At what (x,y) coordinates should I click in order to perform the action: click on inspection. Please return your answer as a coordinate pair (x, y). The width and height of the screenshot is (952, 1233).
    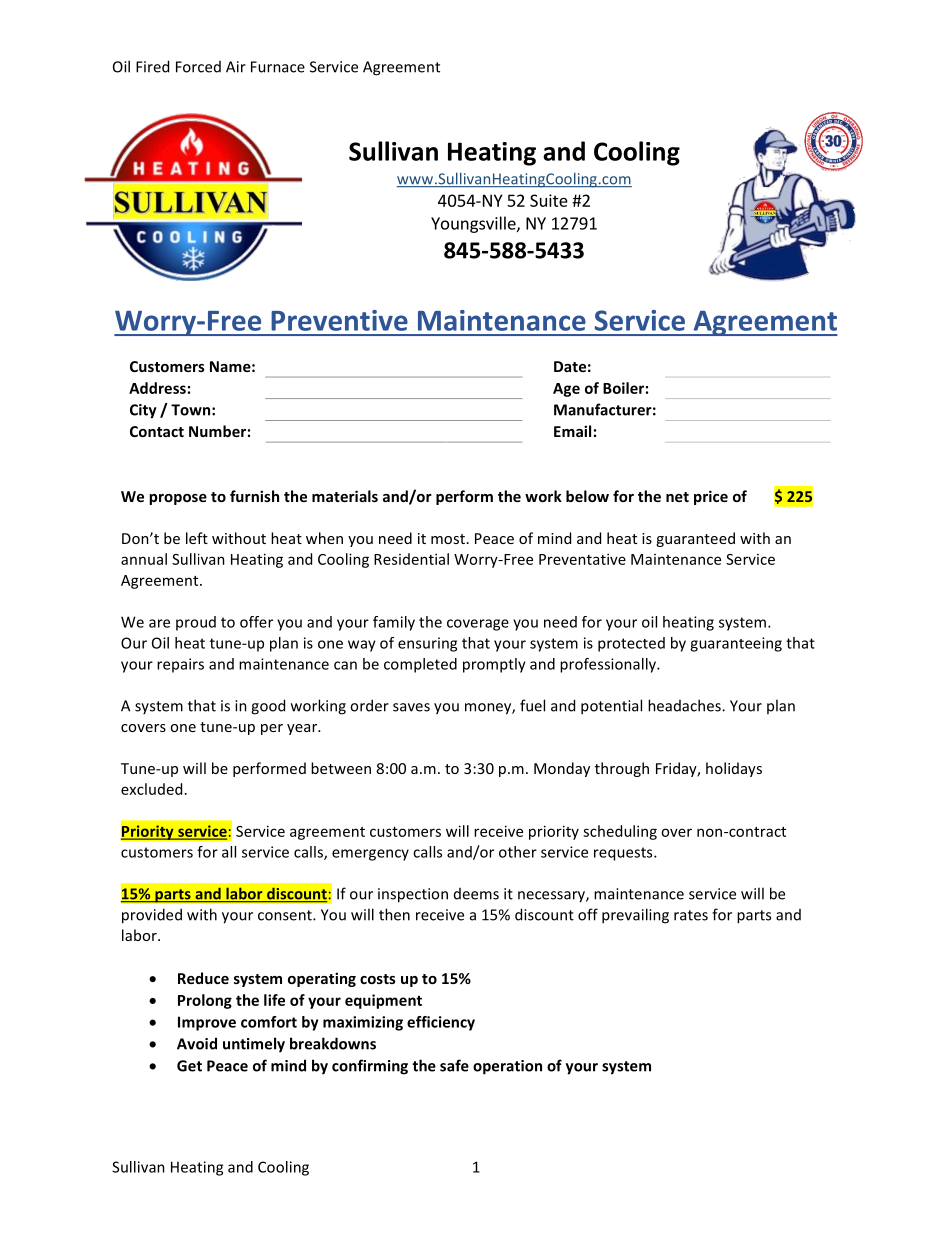
    Looking at the image, I should click on (413, 895).
